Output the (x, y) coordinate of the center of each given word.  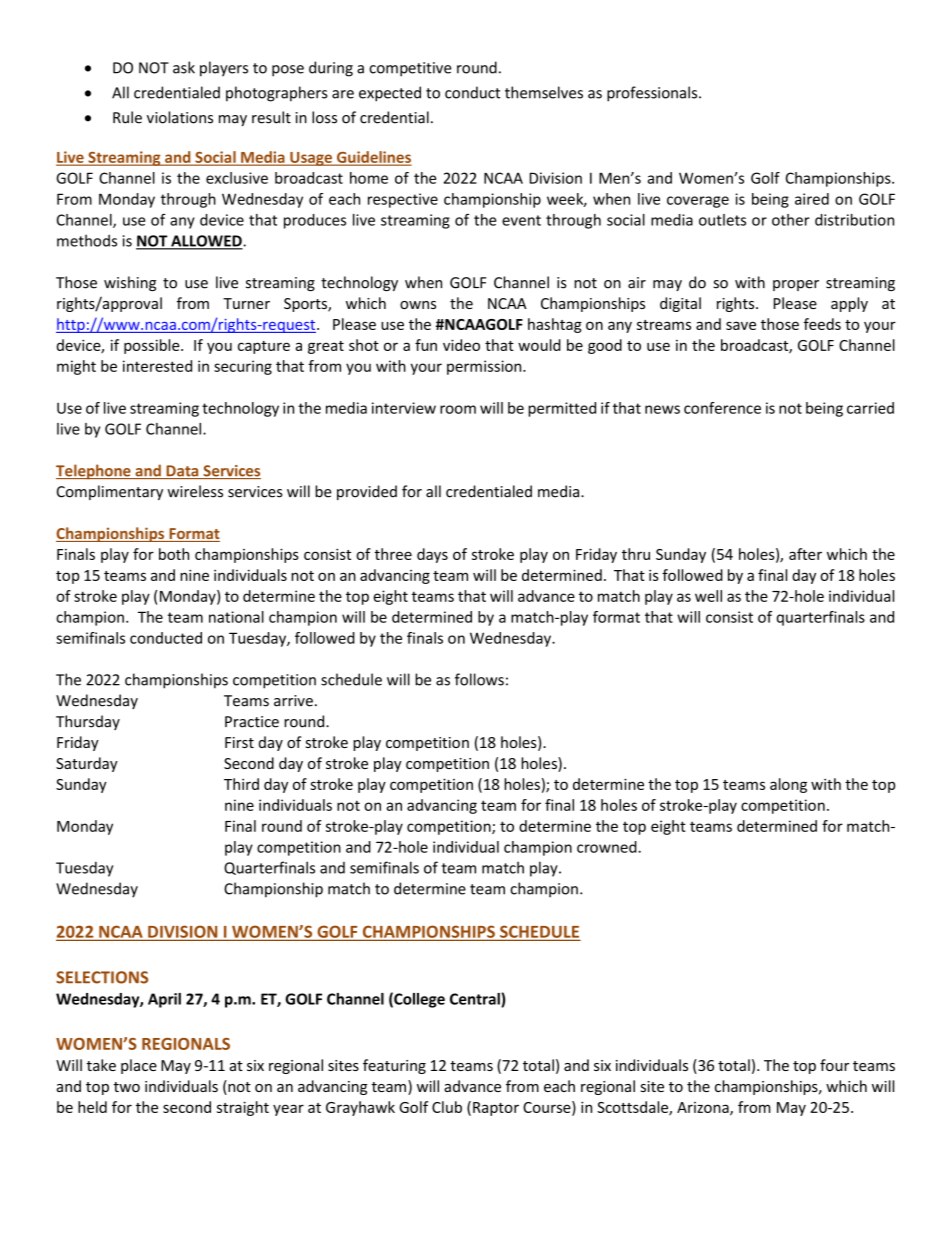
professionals (653, 94)
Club (447, 1107)
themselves (544, 92)
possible (153, 346)
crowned (608, 847)
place (139, 1066)
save (741, 325)
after (805, 554)
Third (241, 784)
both (174, 554)
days (432, 555)
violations (180, 117)
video (461, 345)
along (788, 785)
